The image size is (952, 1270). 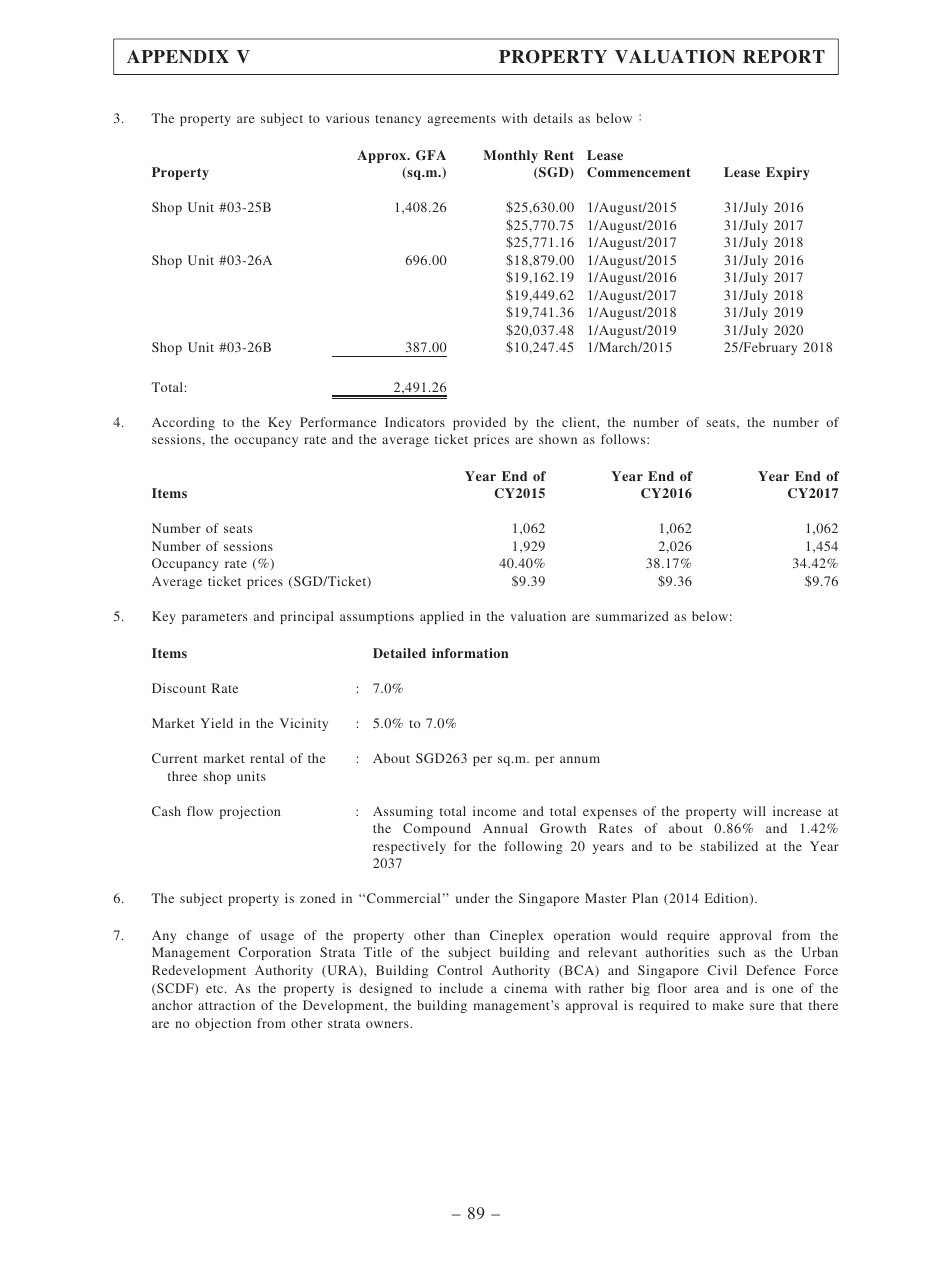 I want to click on REPORT, so click(x=784, y=57).
